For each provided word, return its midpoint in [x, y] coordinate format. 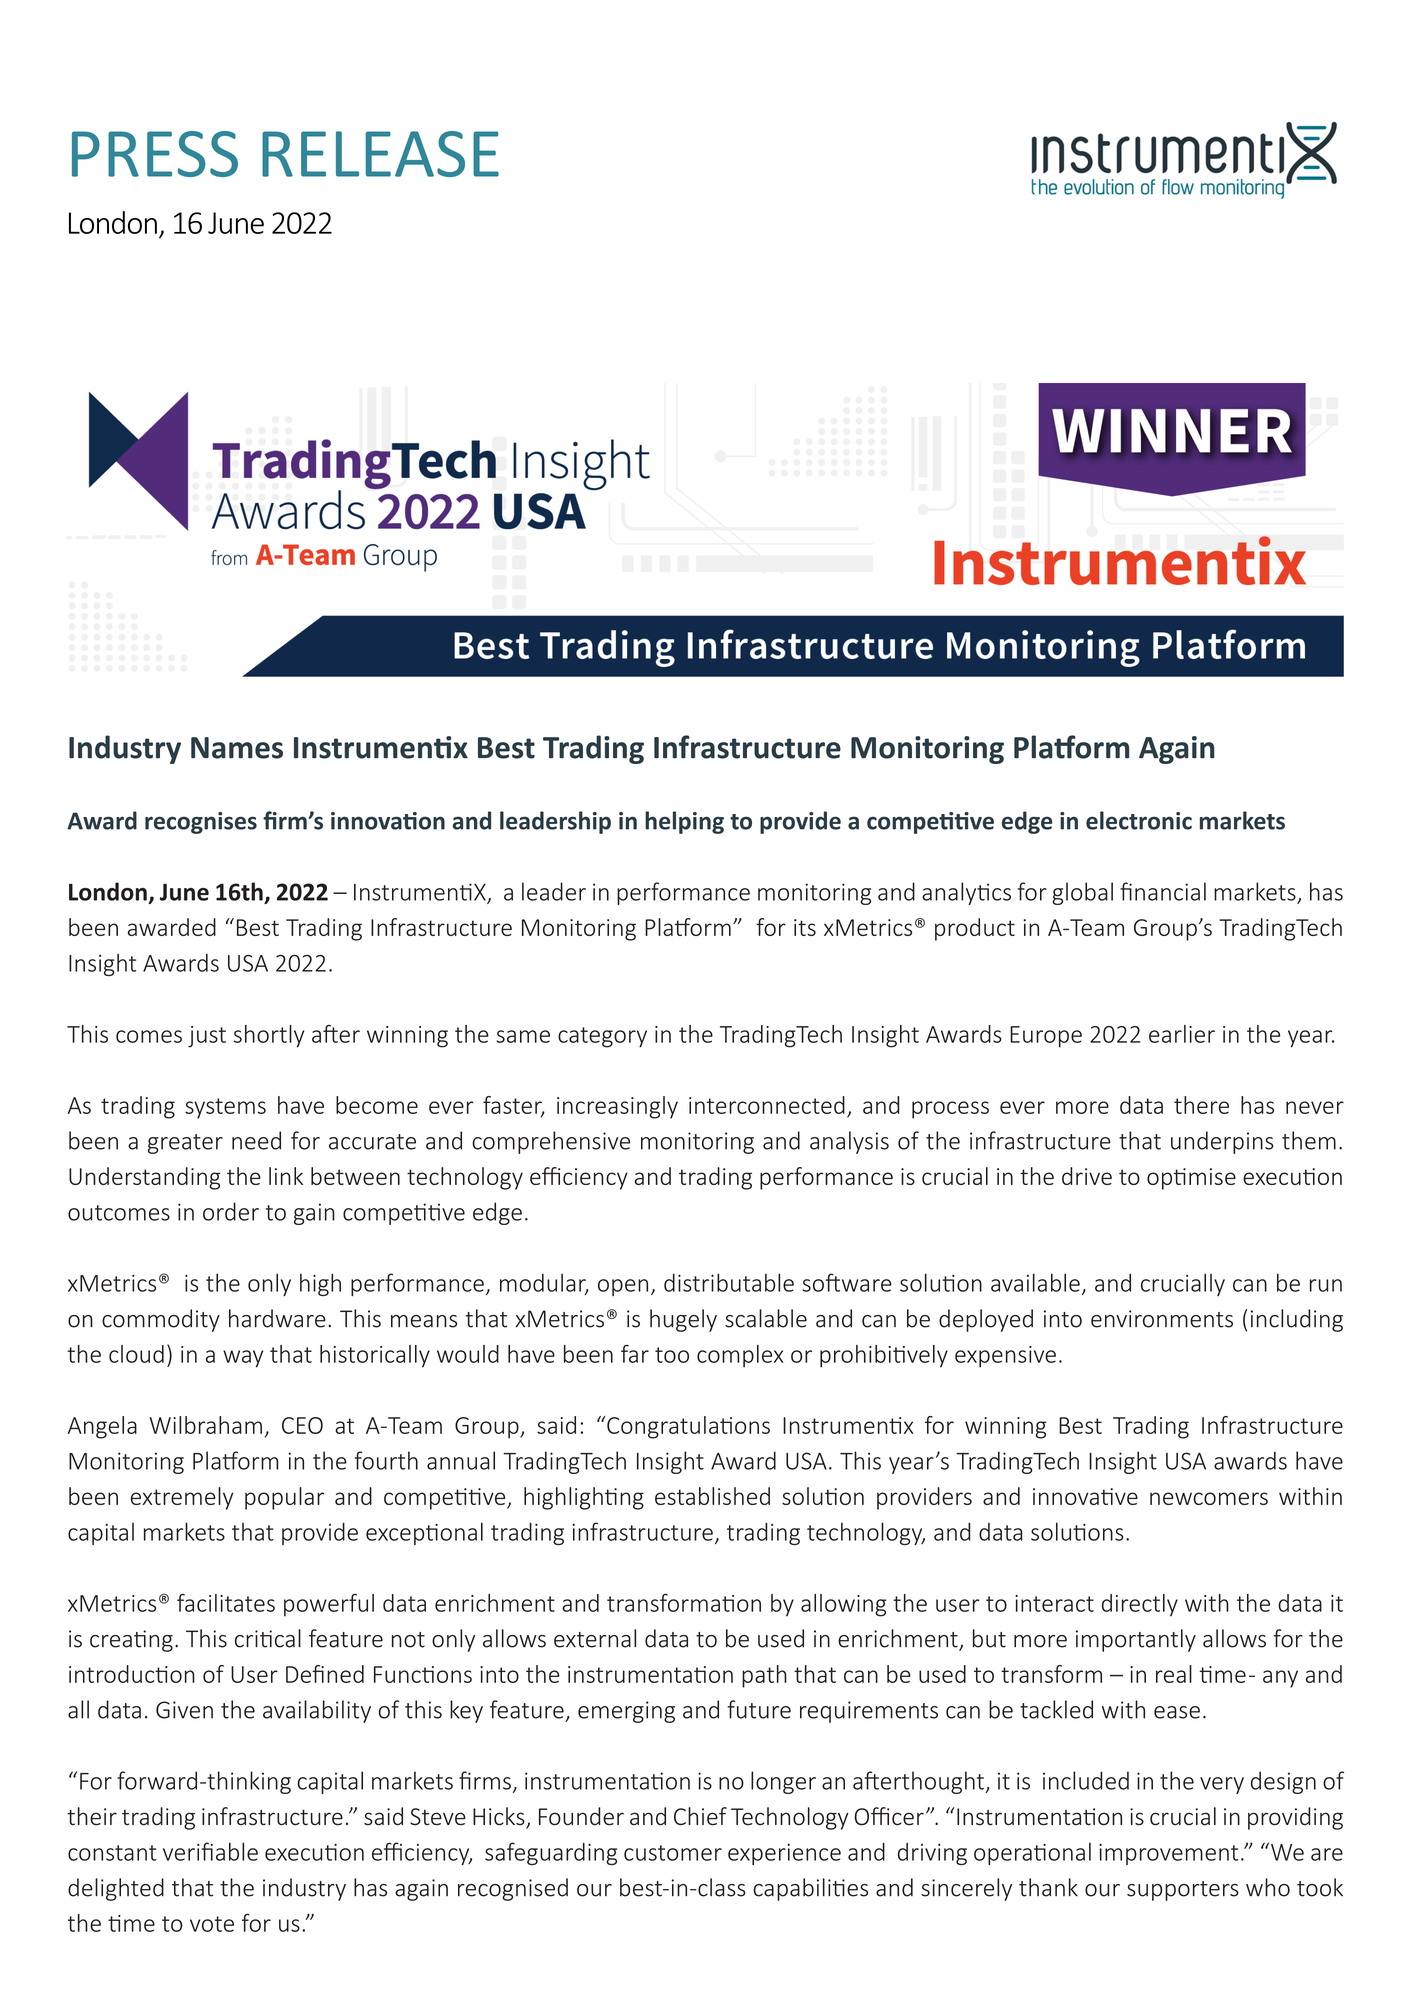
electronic [1139, 820]
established [712, 1496]
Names [237, 748]
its [805, 927]
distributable [729, 1282]
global [1082, 893]
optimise [1191, 1179]
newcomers [1209, 1498]
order [231, 1211]
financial [1163, 891]
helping [684, 822]
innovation [388, 821]
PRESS [155, 154]
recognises [201, 823]
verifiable [210, 1851]
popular [284, 1498]
